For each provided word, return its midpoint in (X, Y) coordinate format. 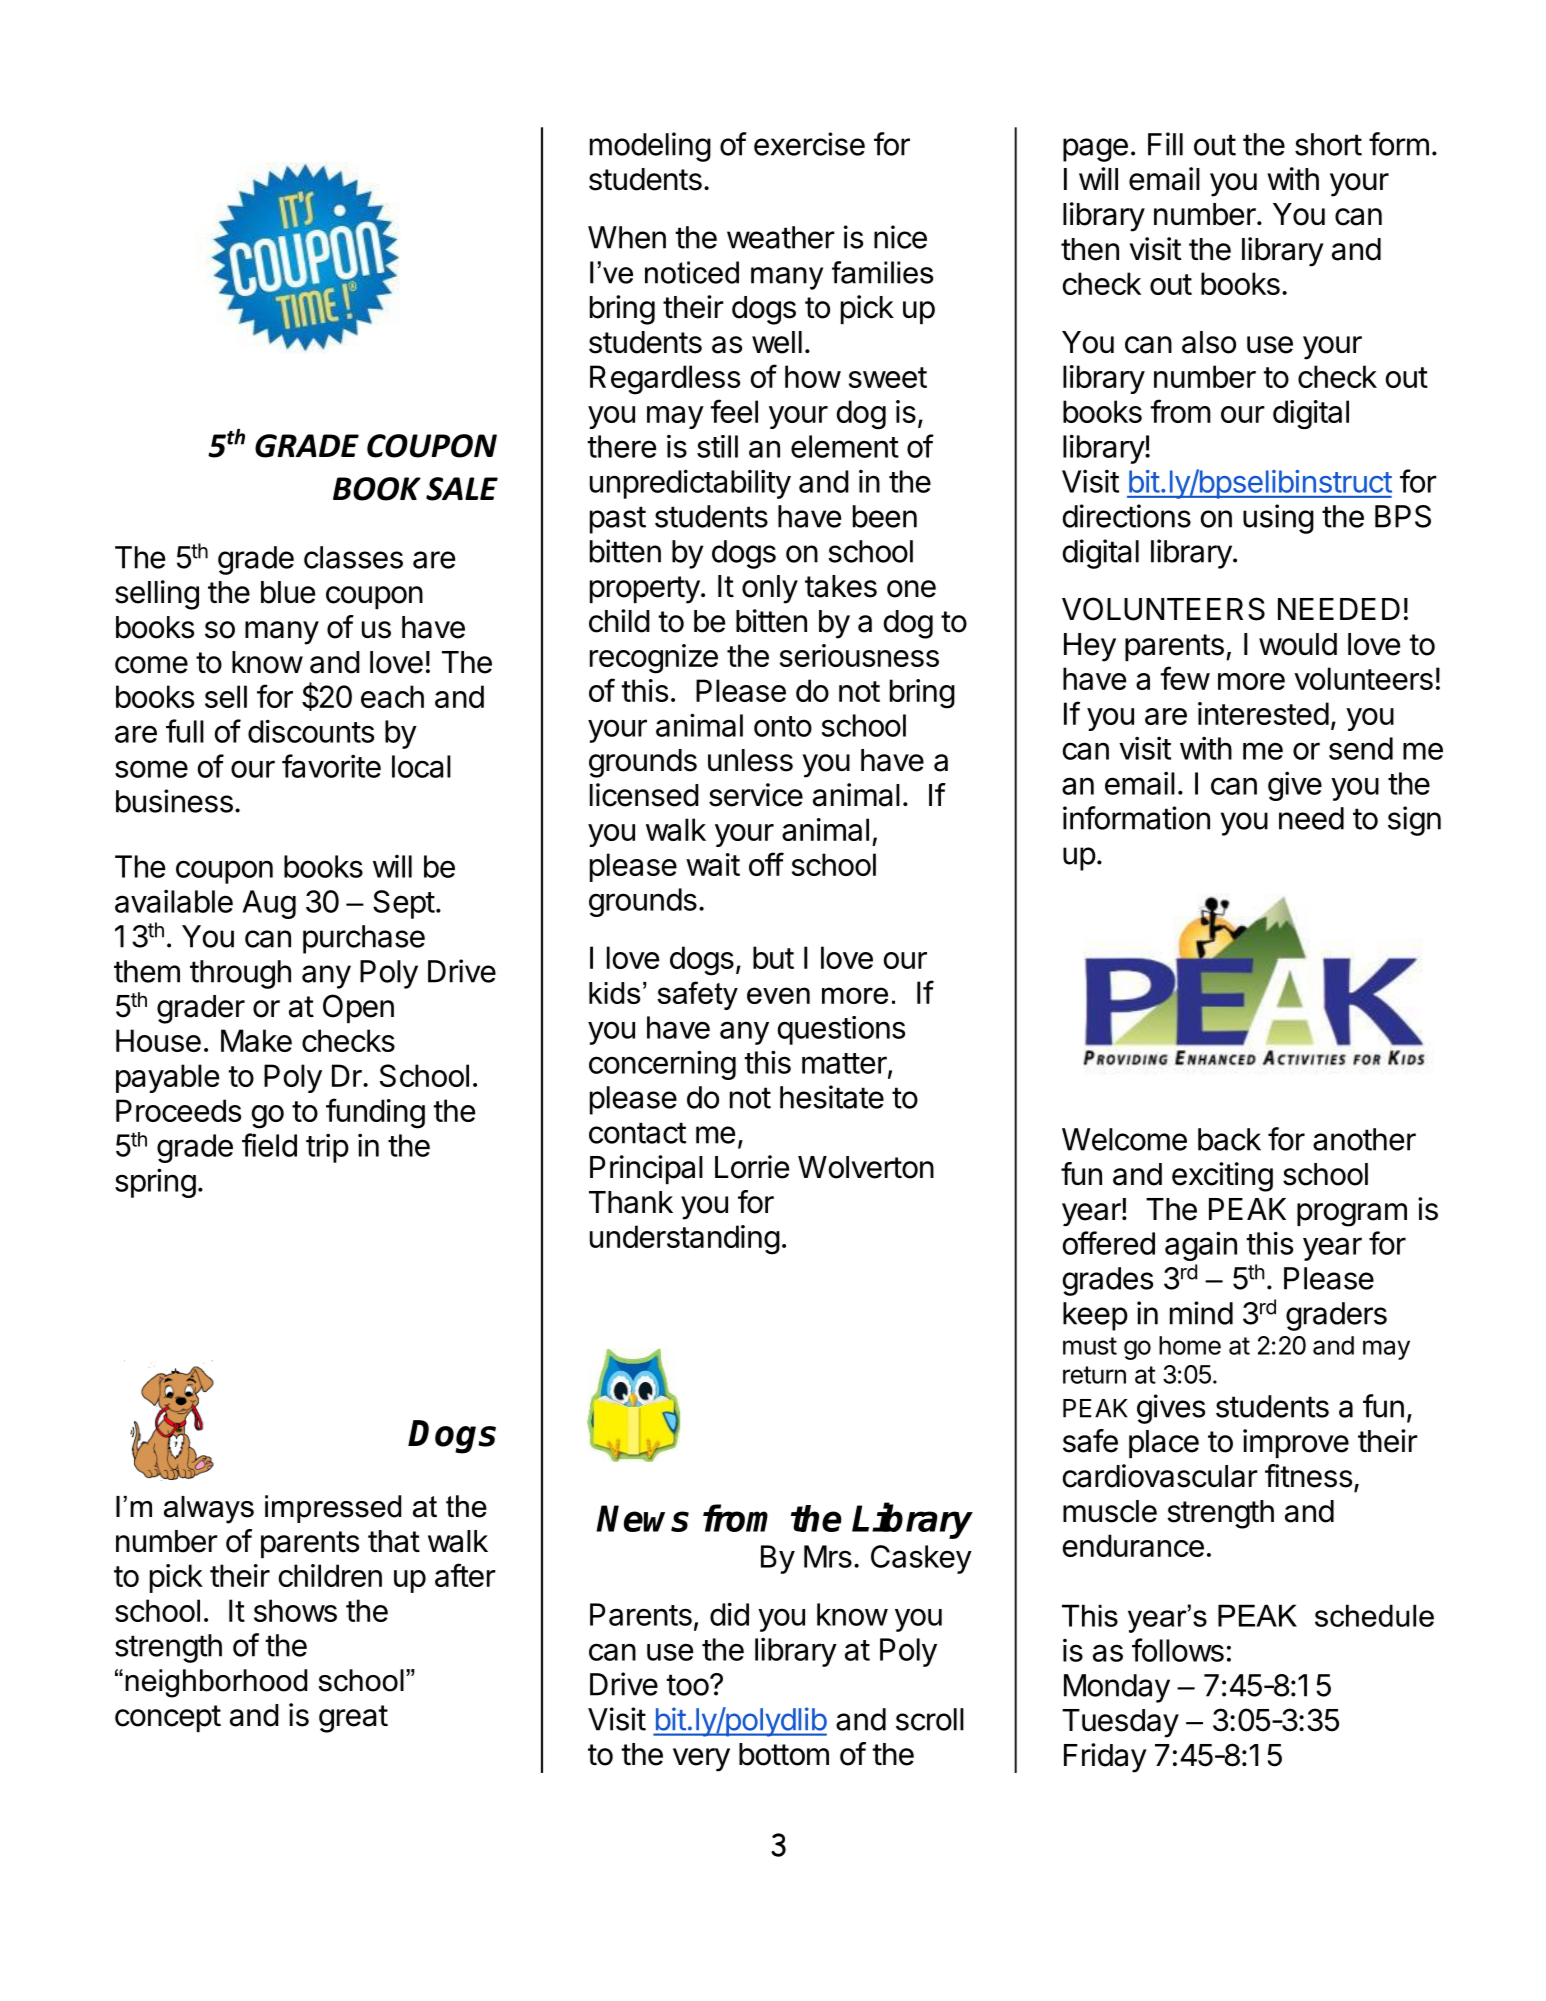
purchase (364, 939)
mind (1201, 1313)
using (1278, 519)
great (353, 1719)
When (627, 237)
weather (781, 237)
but (773, 957)
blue (288, 592)
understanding (685, 1240)
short (1328, 144)
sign (1414, 821)
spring (155, 1183)
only (770, 589)
